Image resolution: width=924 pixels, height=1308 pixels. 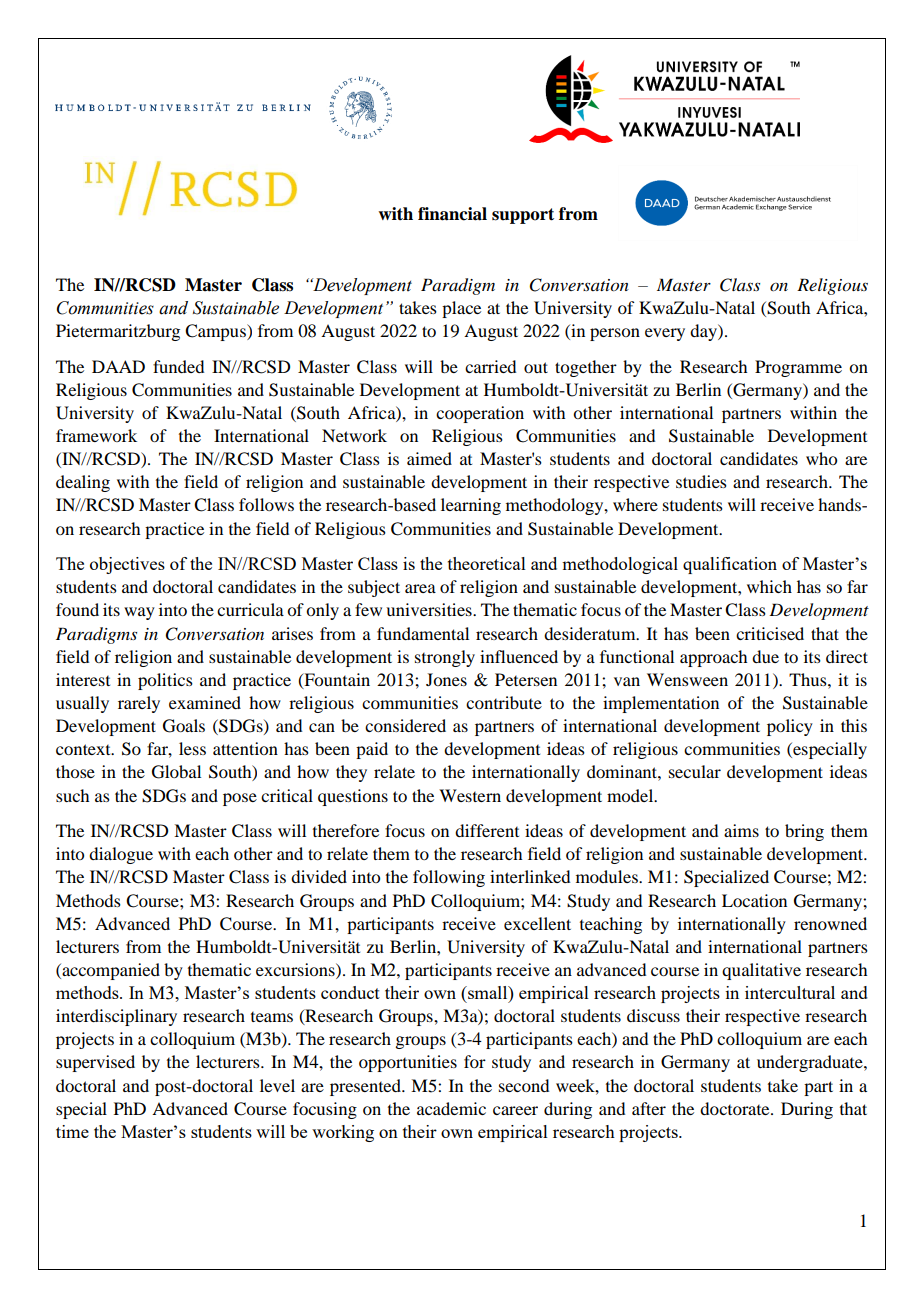 I want to click on cooperation, so click(x=480, y=414).
